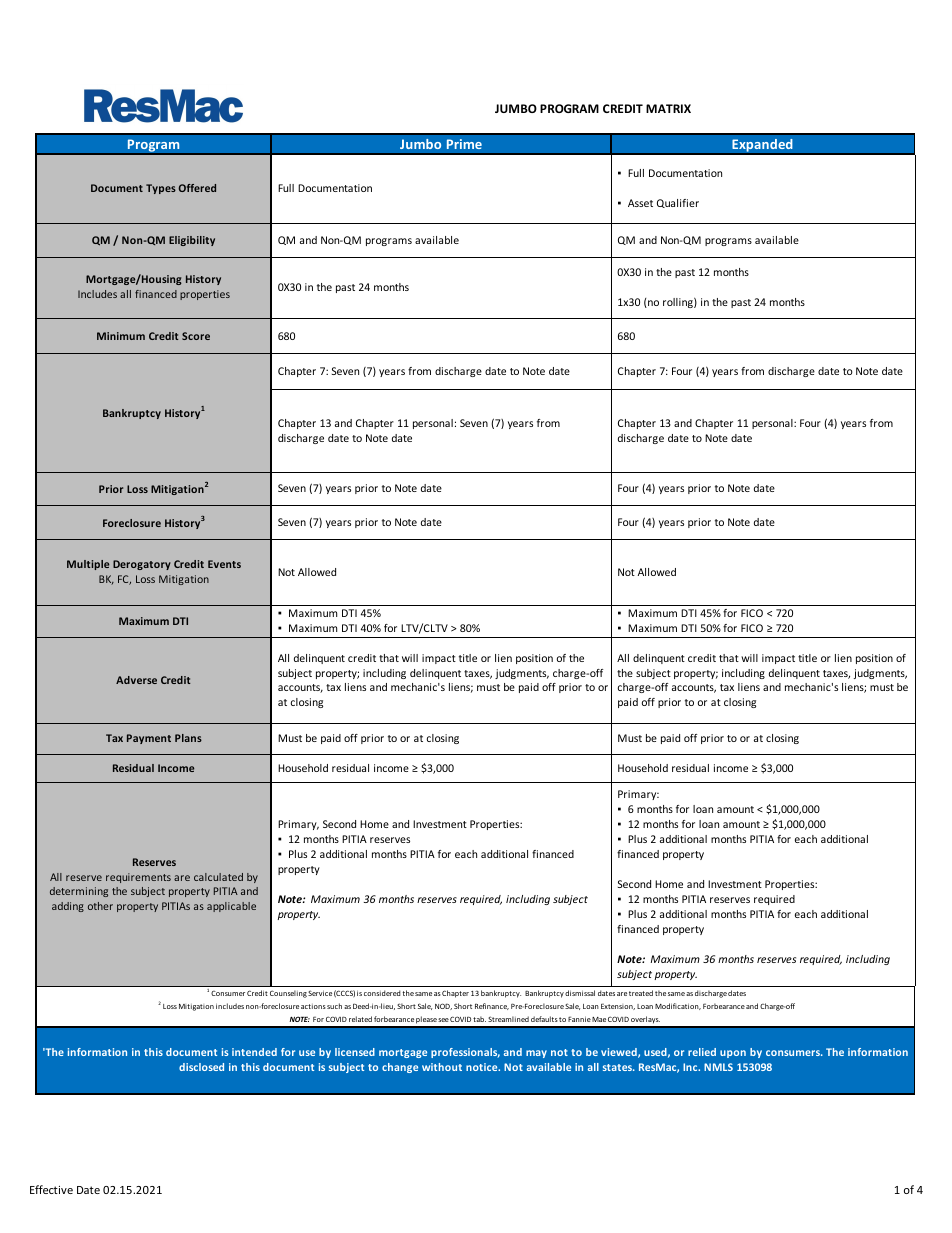 This page has height=1233, width=952. What do you see at coordinates (464, 144) in the page?
I see `Prime` at bounding box center [464, 144].
